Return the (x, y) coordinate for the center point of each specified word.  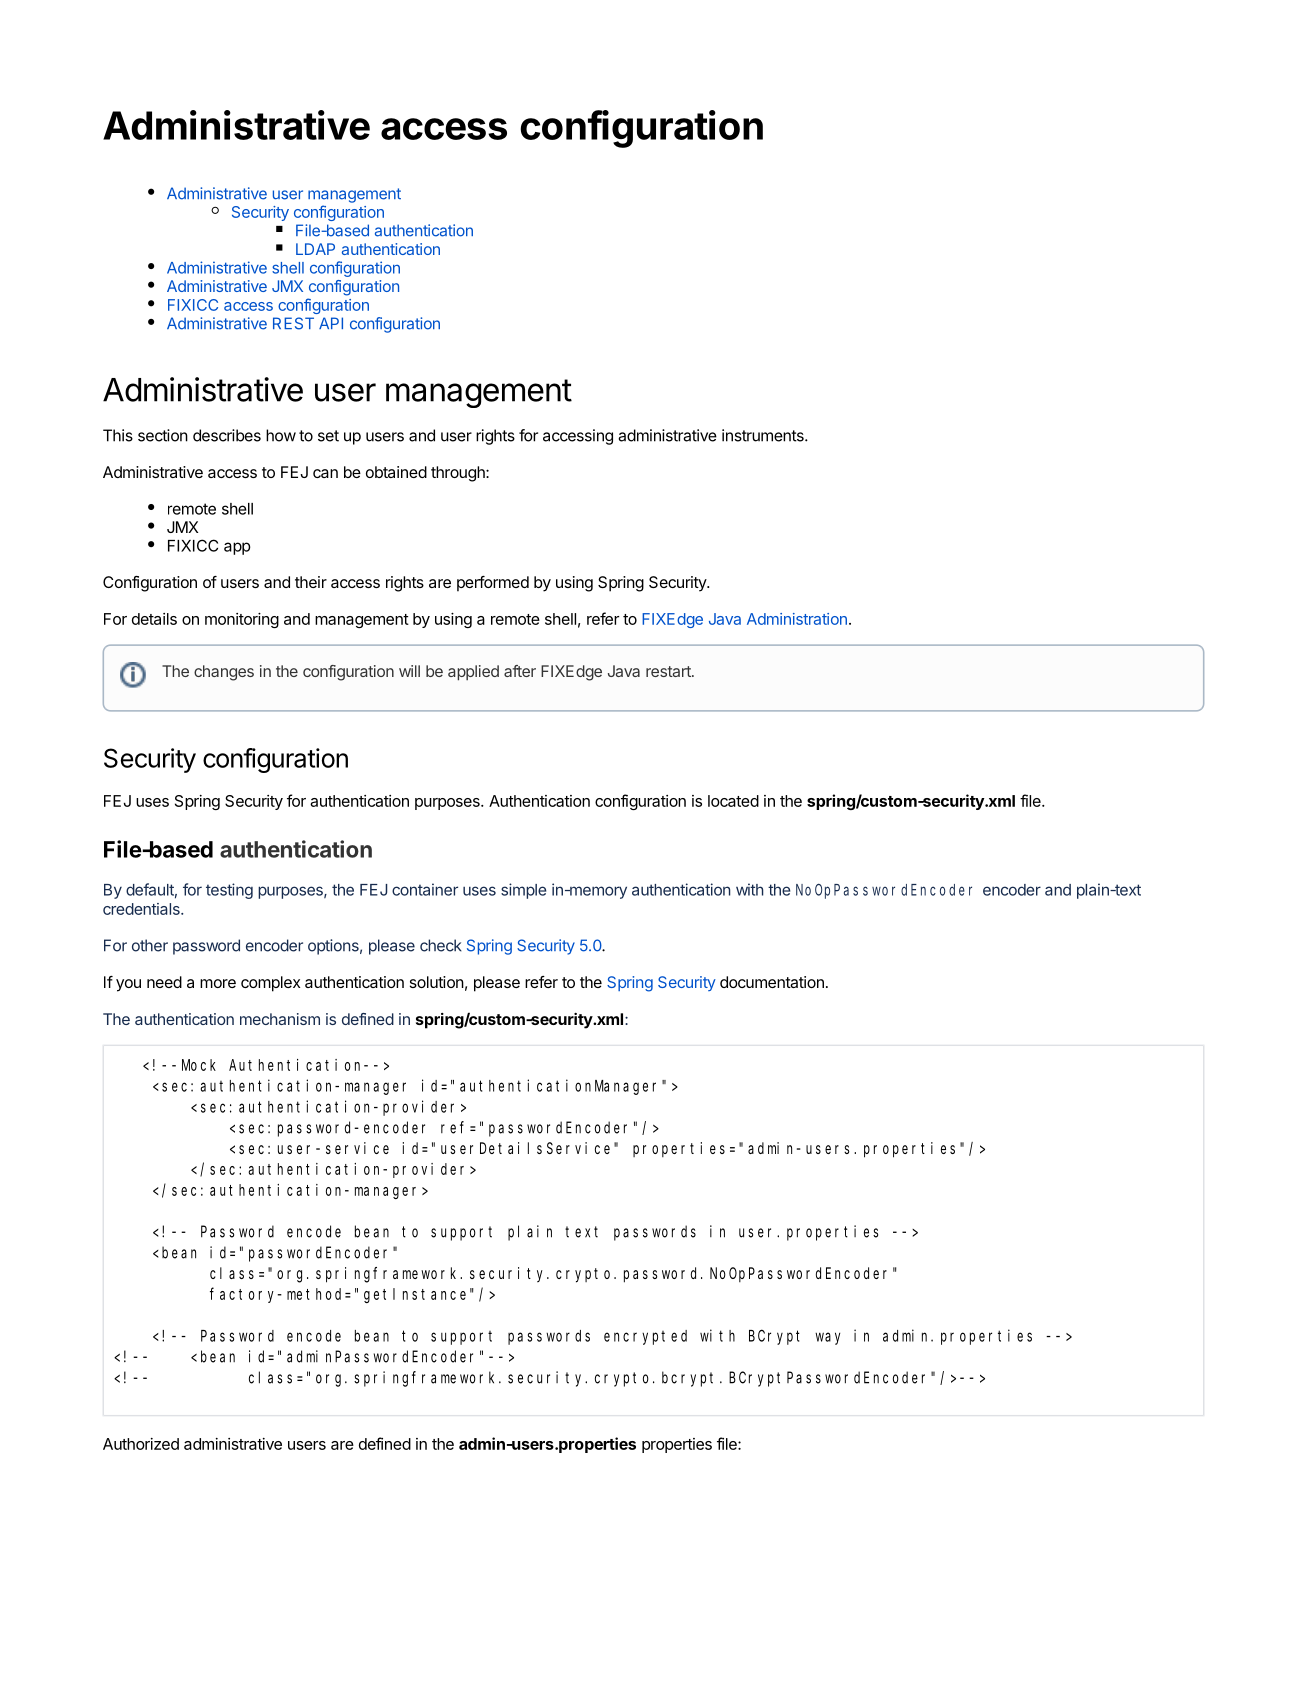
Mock (199, 1065)
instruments (764, 435)
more (218, 983)
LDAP (315, 249)
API (331, 323)
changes (224, 673)
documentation (772, 982)
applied (473, 673)
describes (227, 435)
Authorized (141, 1444)
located (733, 801)
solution (437, 982)
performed (493, 584)
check (441, 945)
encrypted (645, 1337)
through (459, 474)
